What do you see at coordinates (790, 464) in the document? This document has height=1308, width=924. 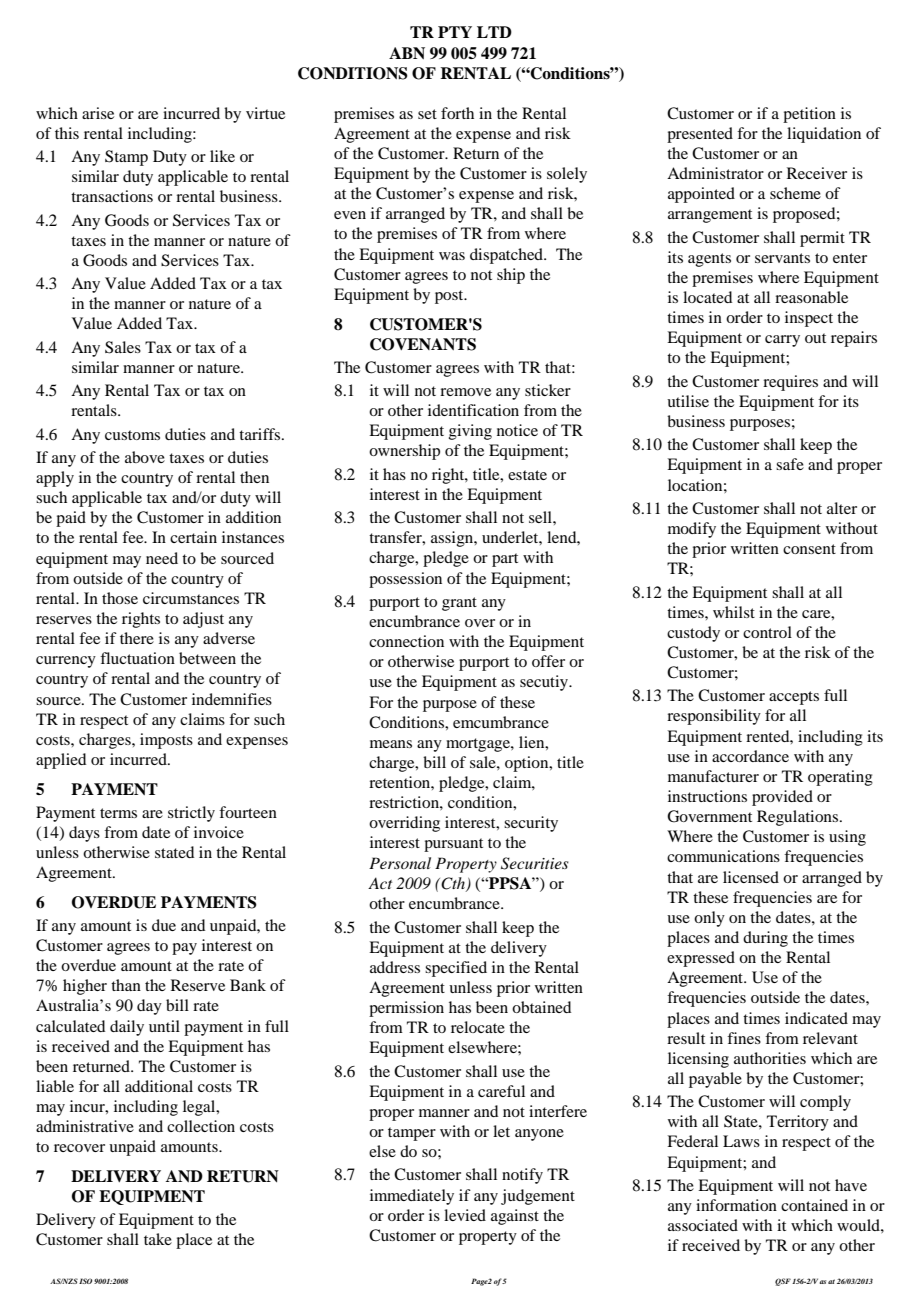 I see `safe` at bounding box center [790, 464].
